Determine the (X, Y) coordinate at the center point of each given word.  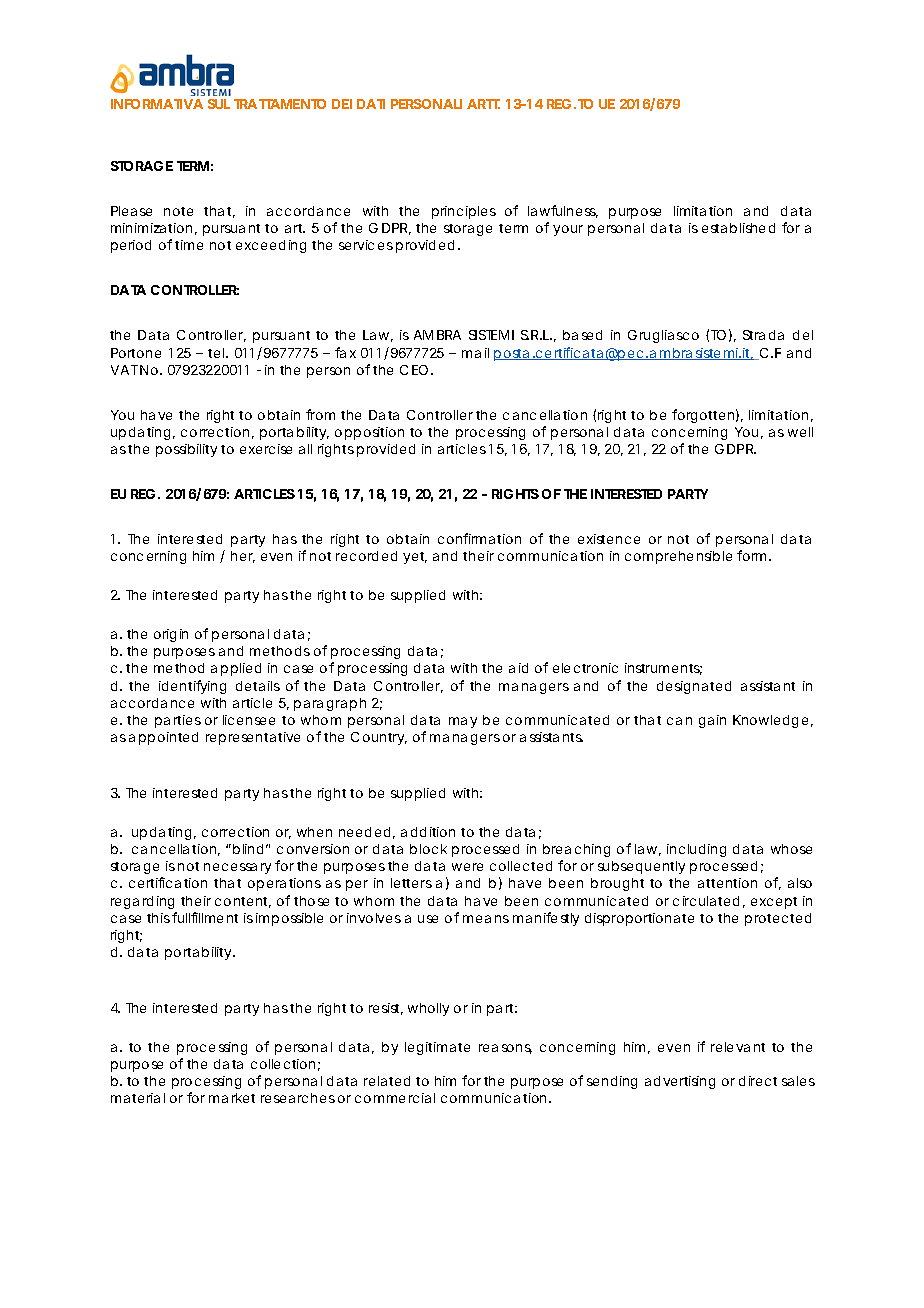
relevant (738, 1047)
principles (464, 212)
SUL (219, 104)
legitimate (437, 1048)
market (232, 1098)
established (738, 228)
